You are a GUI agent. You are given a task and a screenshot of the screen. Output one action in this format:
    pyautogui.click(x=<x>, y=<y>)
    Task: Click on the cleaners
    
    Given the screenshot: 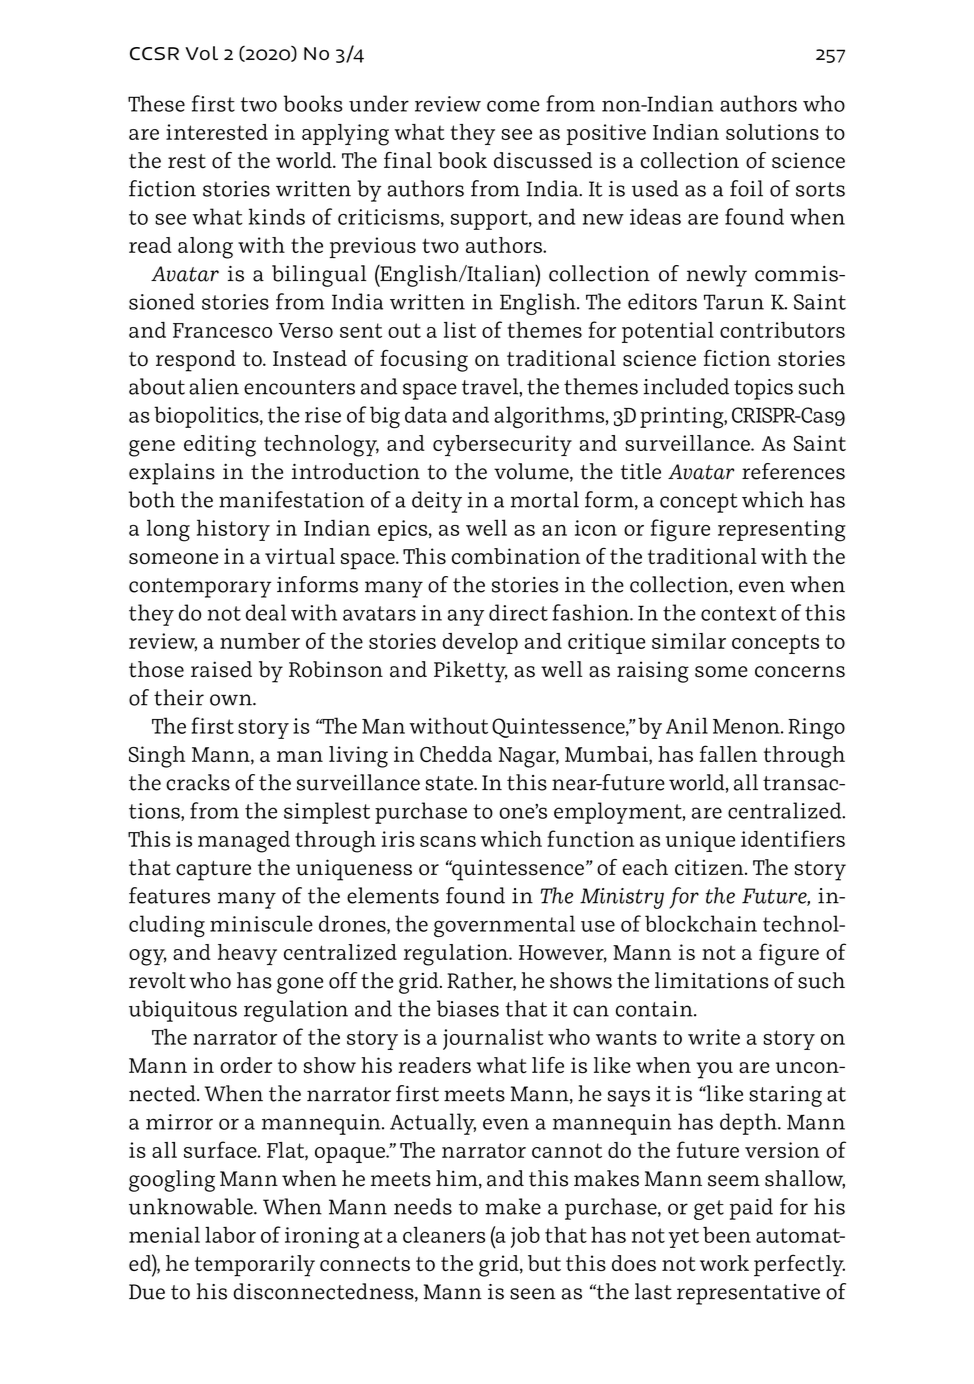 What is the action you would take?
    pyautogui.click(x=444, y=1234)
